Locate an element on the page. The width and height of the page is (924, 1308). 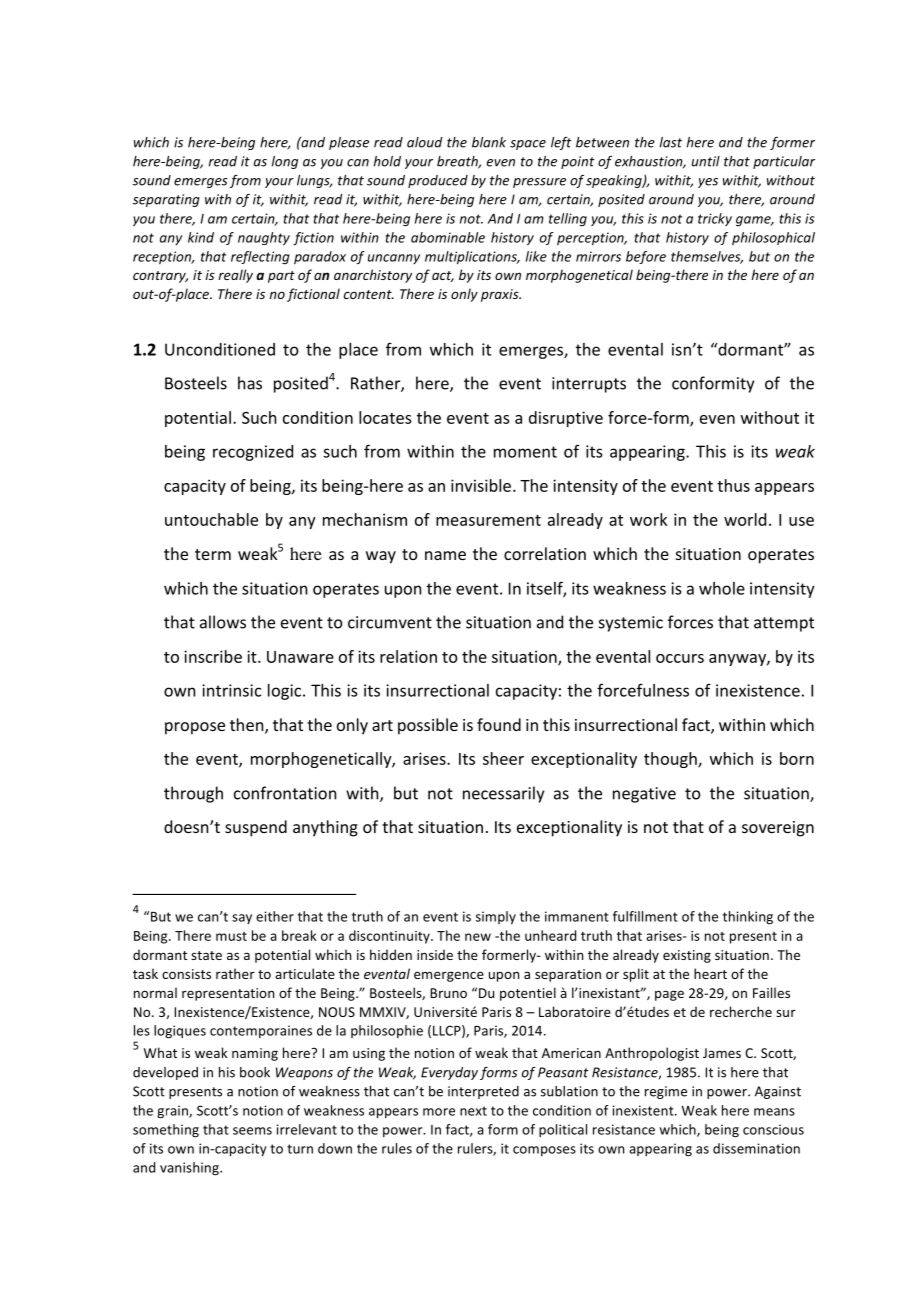
seems is located at coordinates (252, 1131).
